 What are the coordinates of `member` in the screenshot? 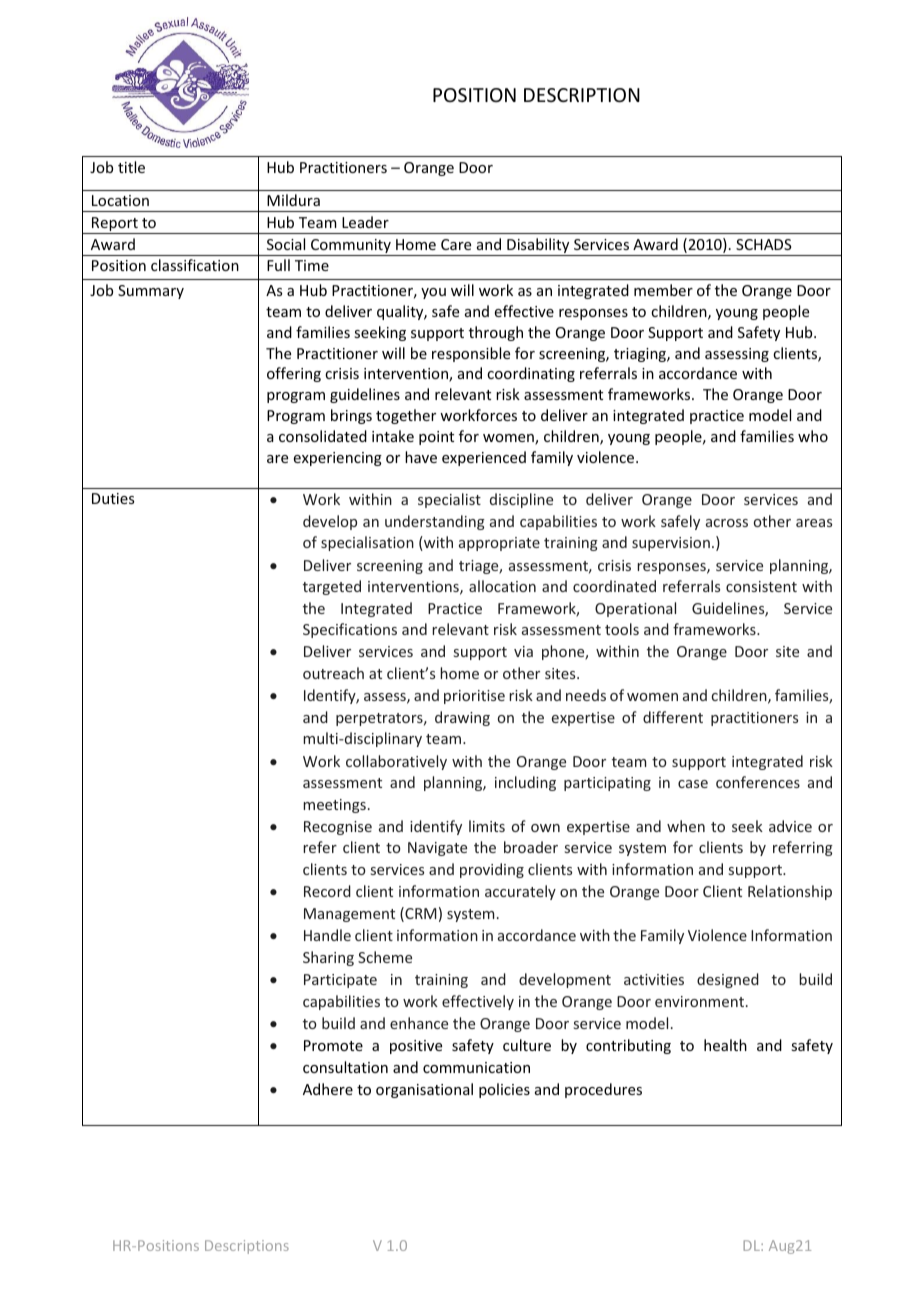 It's located at (663, 290).
